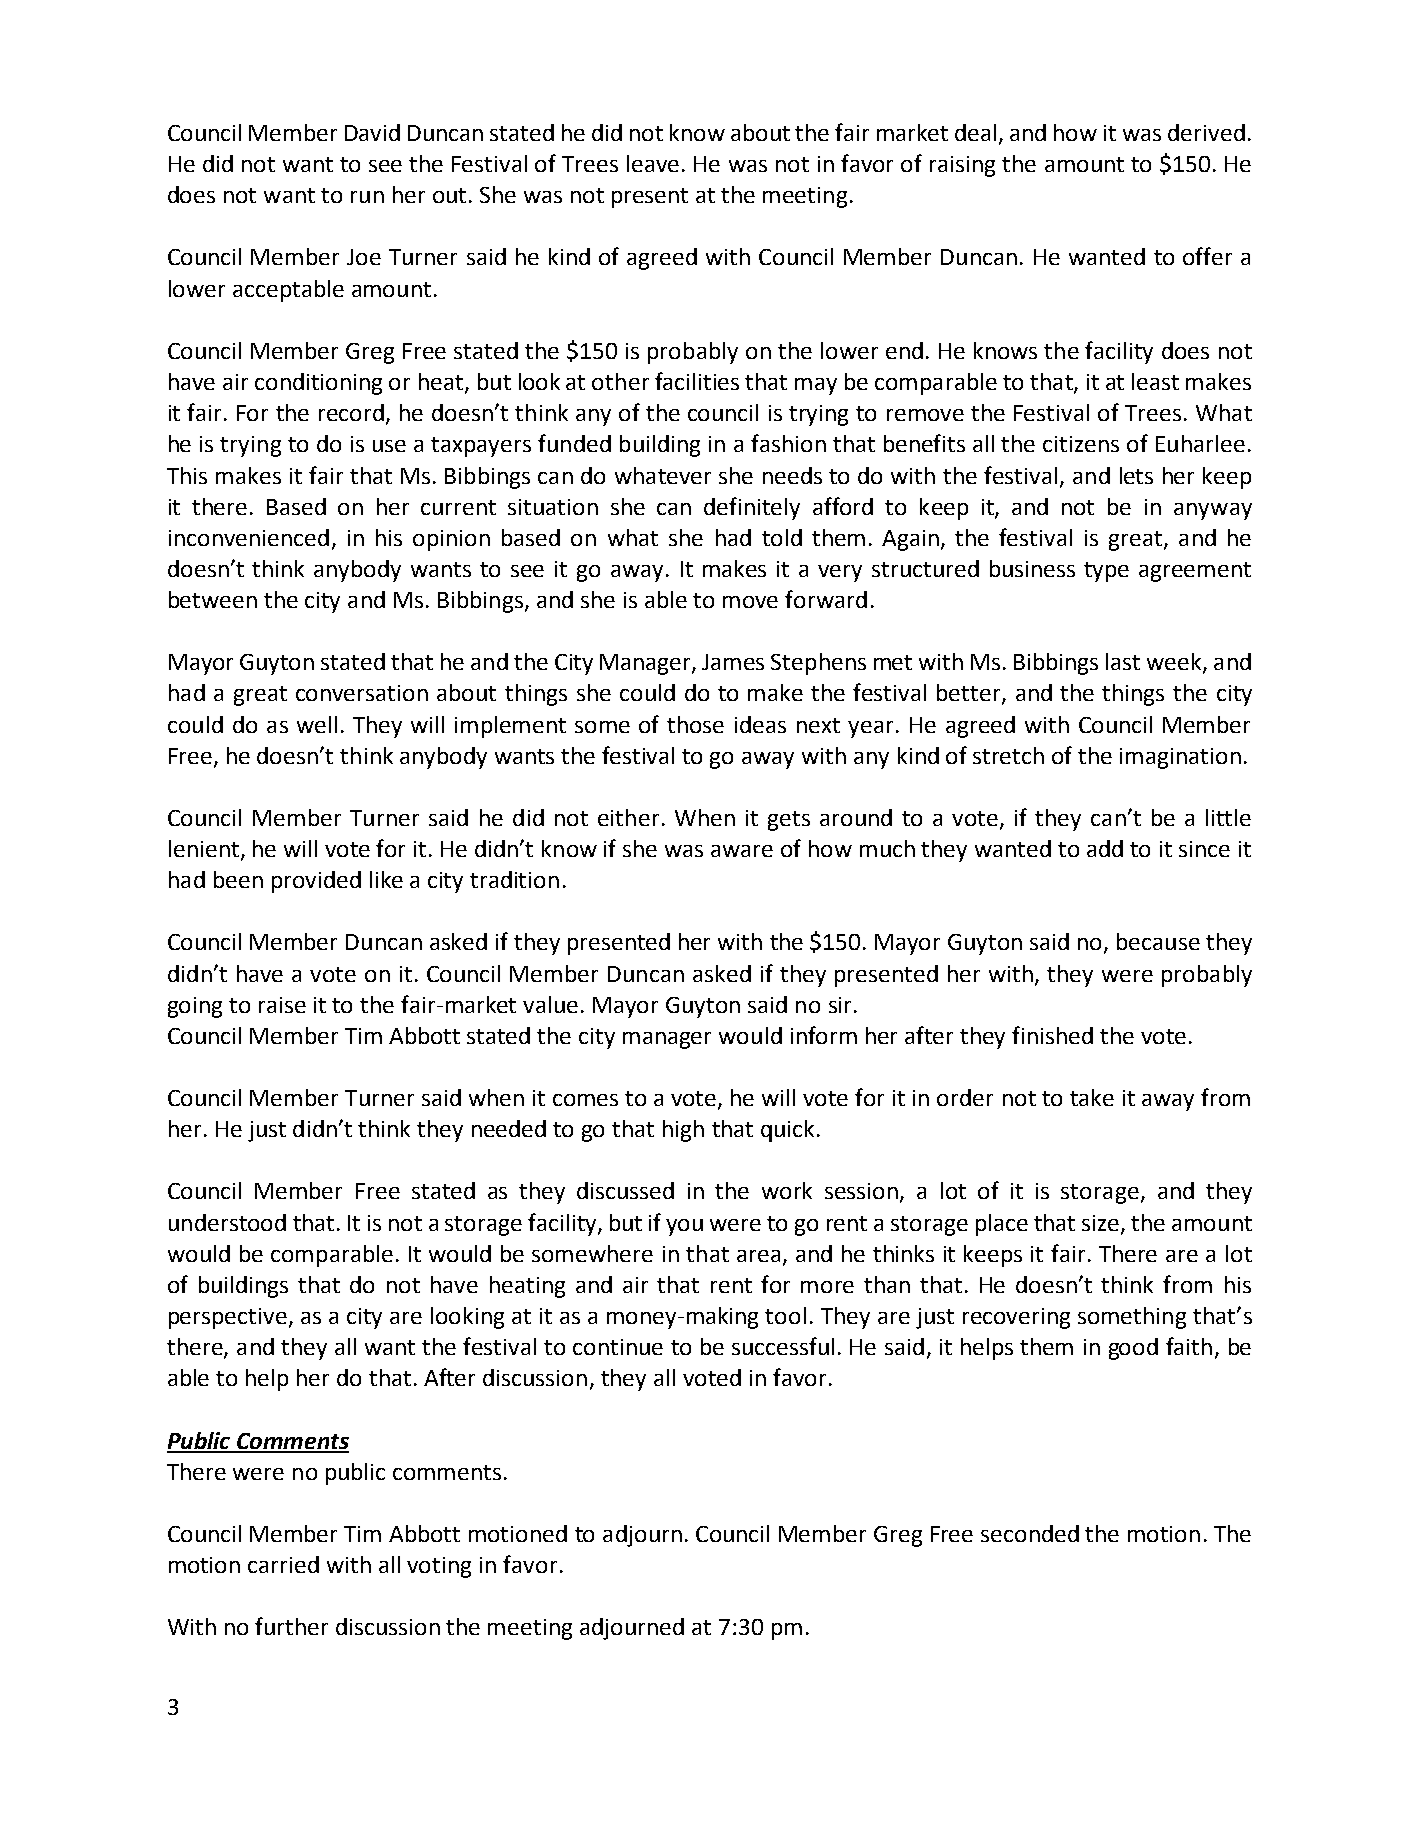  I want to click on leave, so click(653, 163).
